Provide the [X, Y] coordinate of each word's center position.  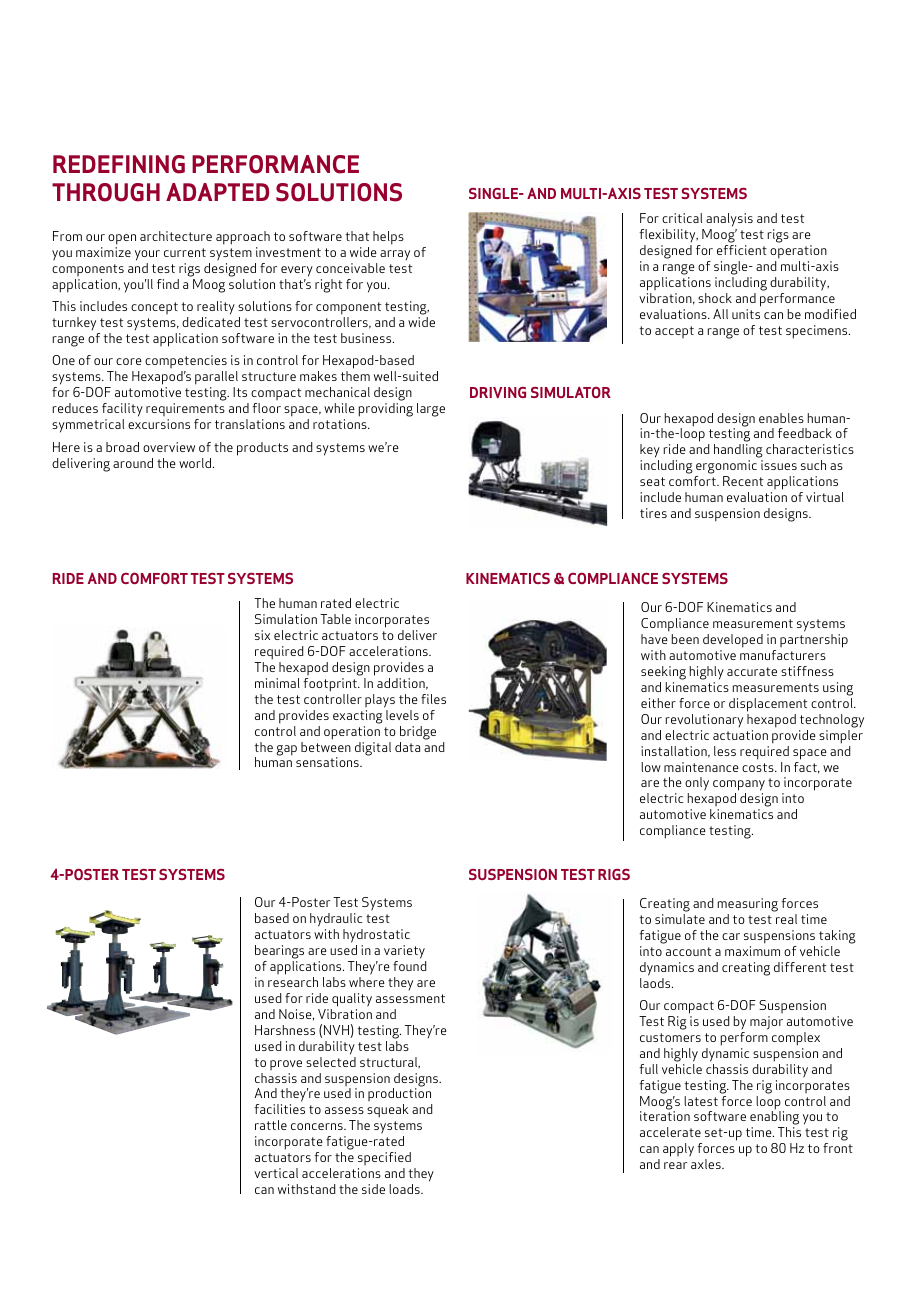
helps [388, 238]
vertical [276, 1173]
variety [404, 952]
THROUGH [106, 192]
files [433, 699]
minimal [277, 683]
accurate [752, 671]
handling [738, 452]
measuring [748, 905]
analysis [729, 221]
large [431, 410]
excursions [159, 424]
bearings [279, 953]
